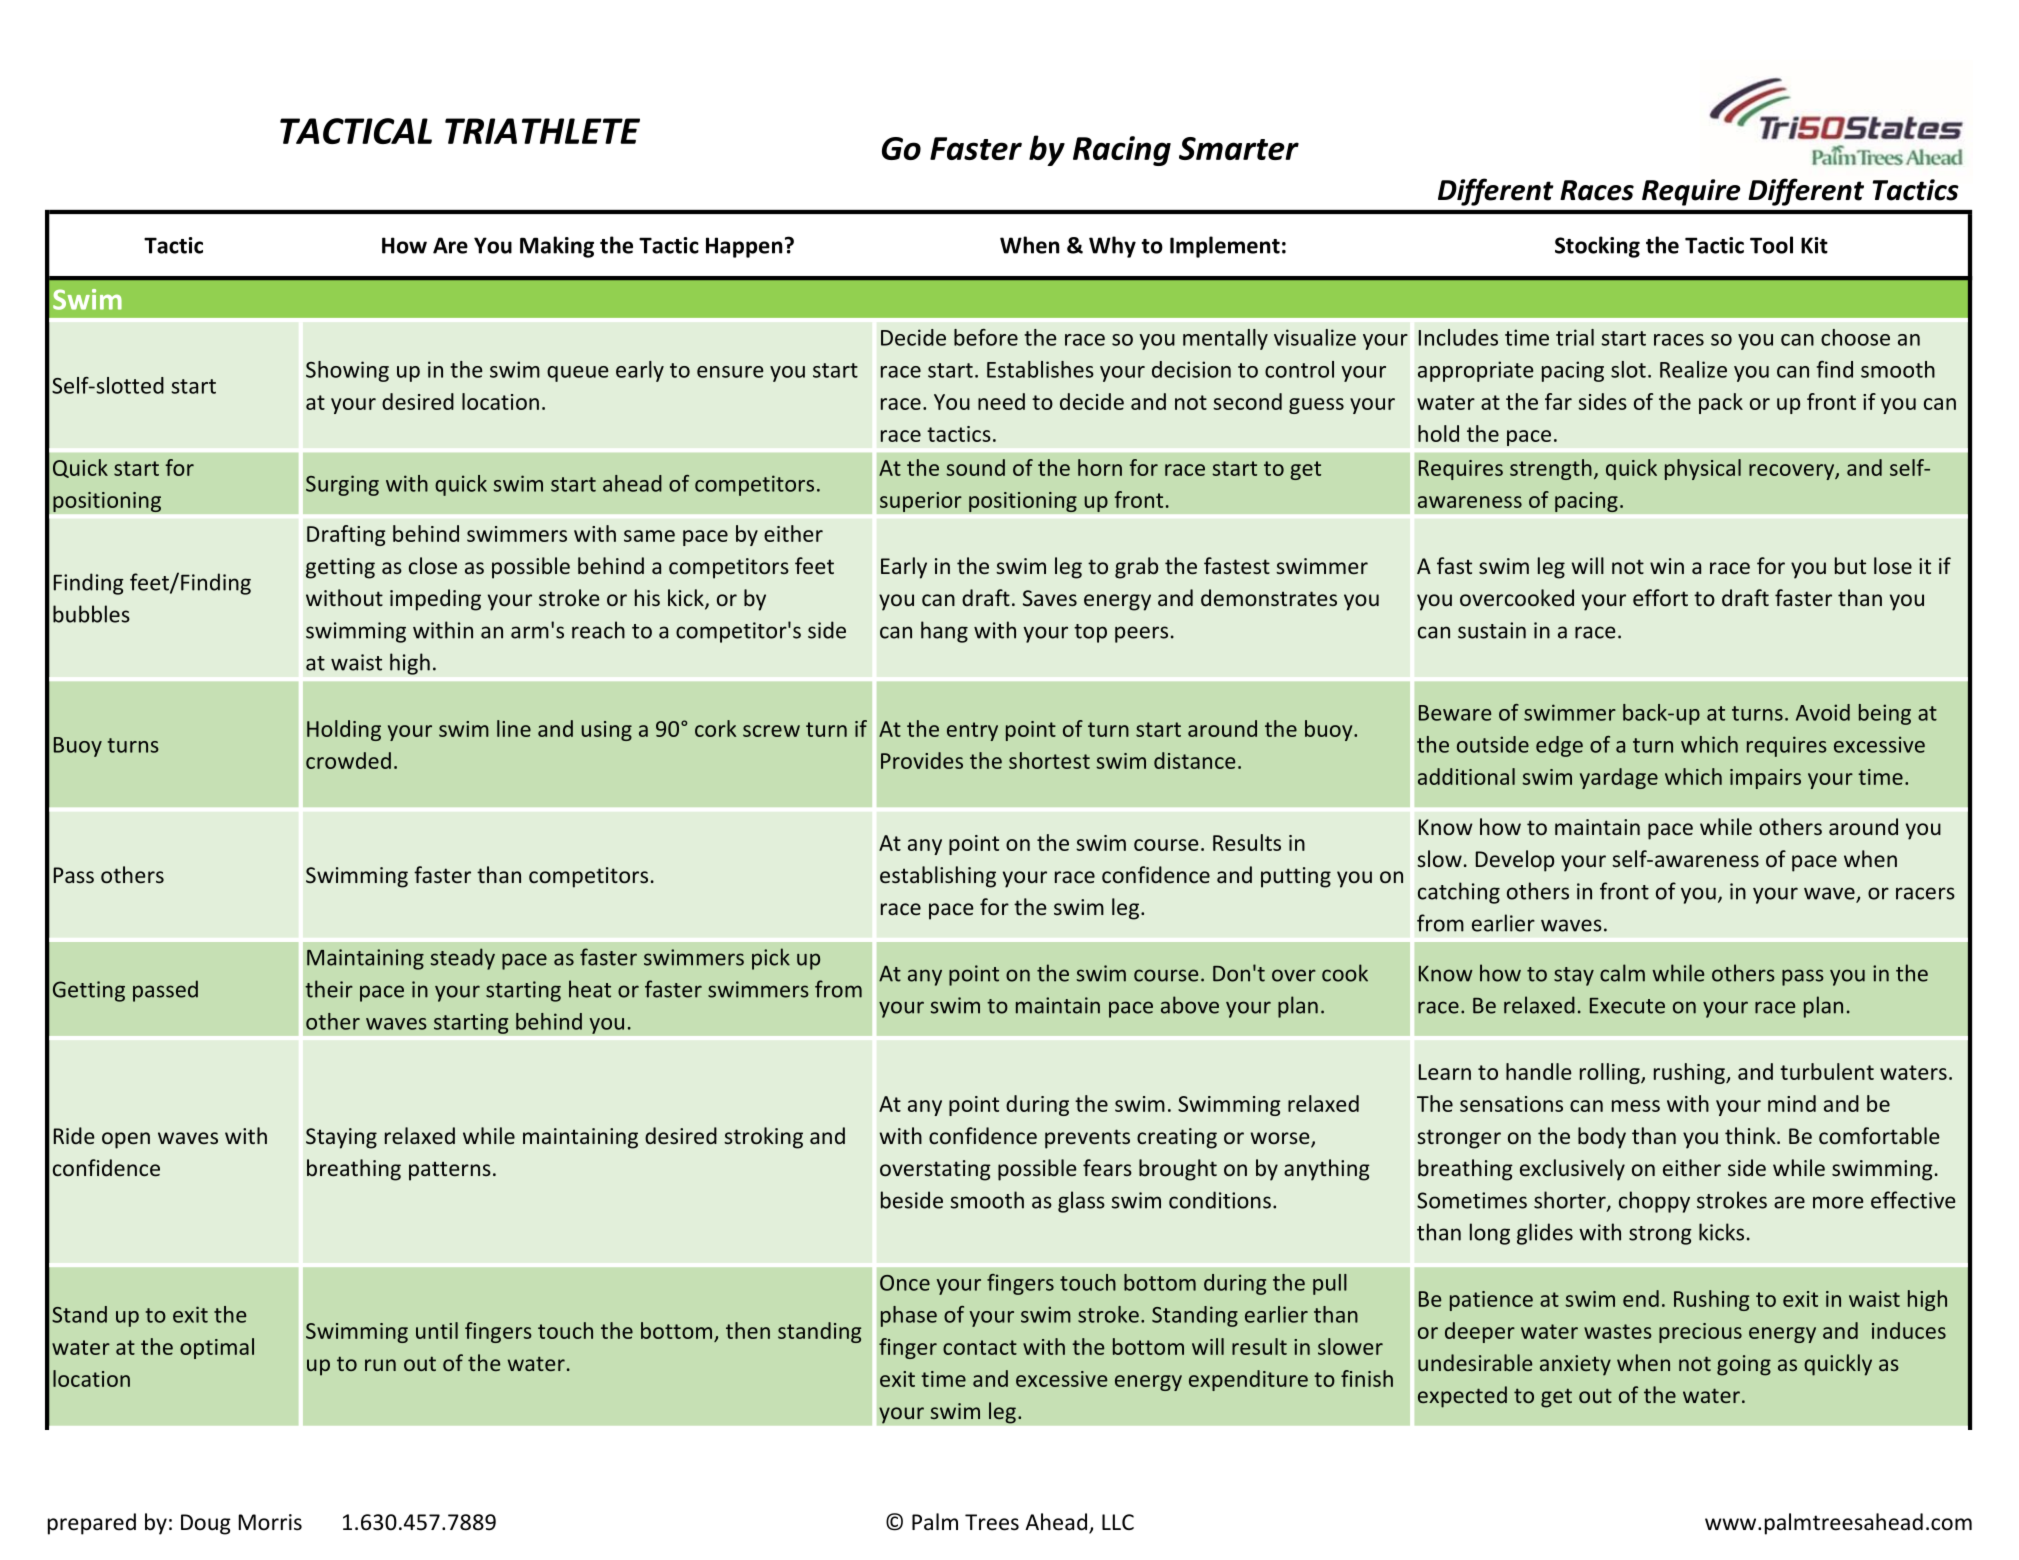  What do you see at coordinates (938, 877) in the screenshot?
I see `establishing` at bounding box center [938, 877].
